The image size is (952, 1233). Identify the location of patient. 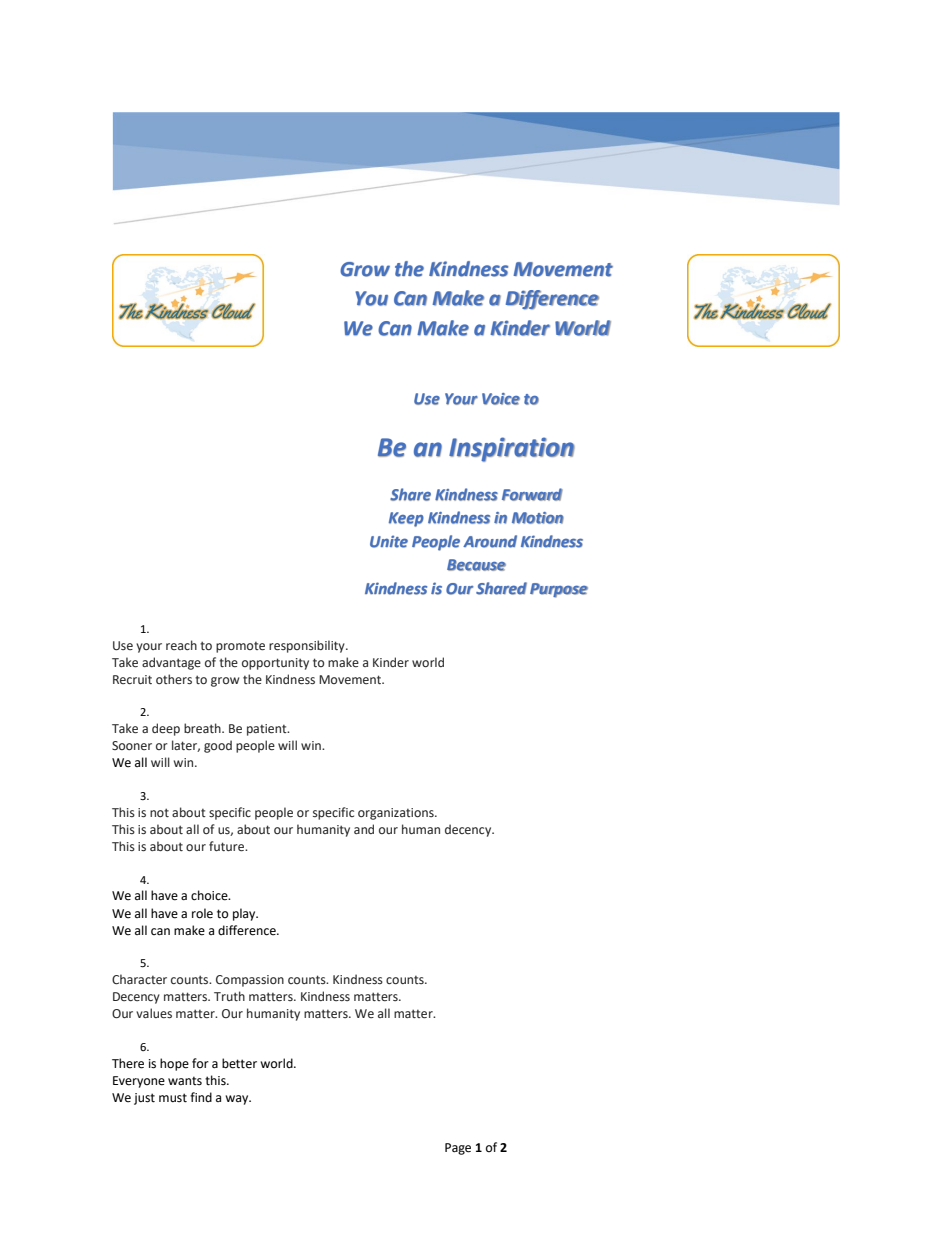
(268, 730).
